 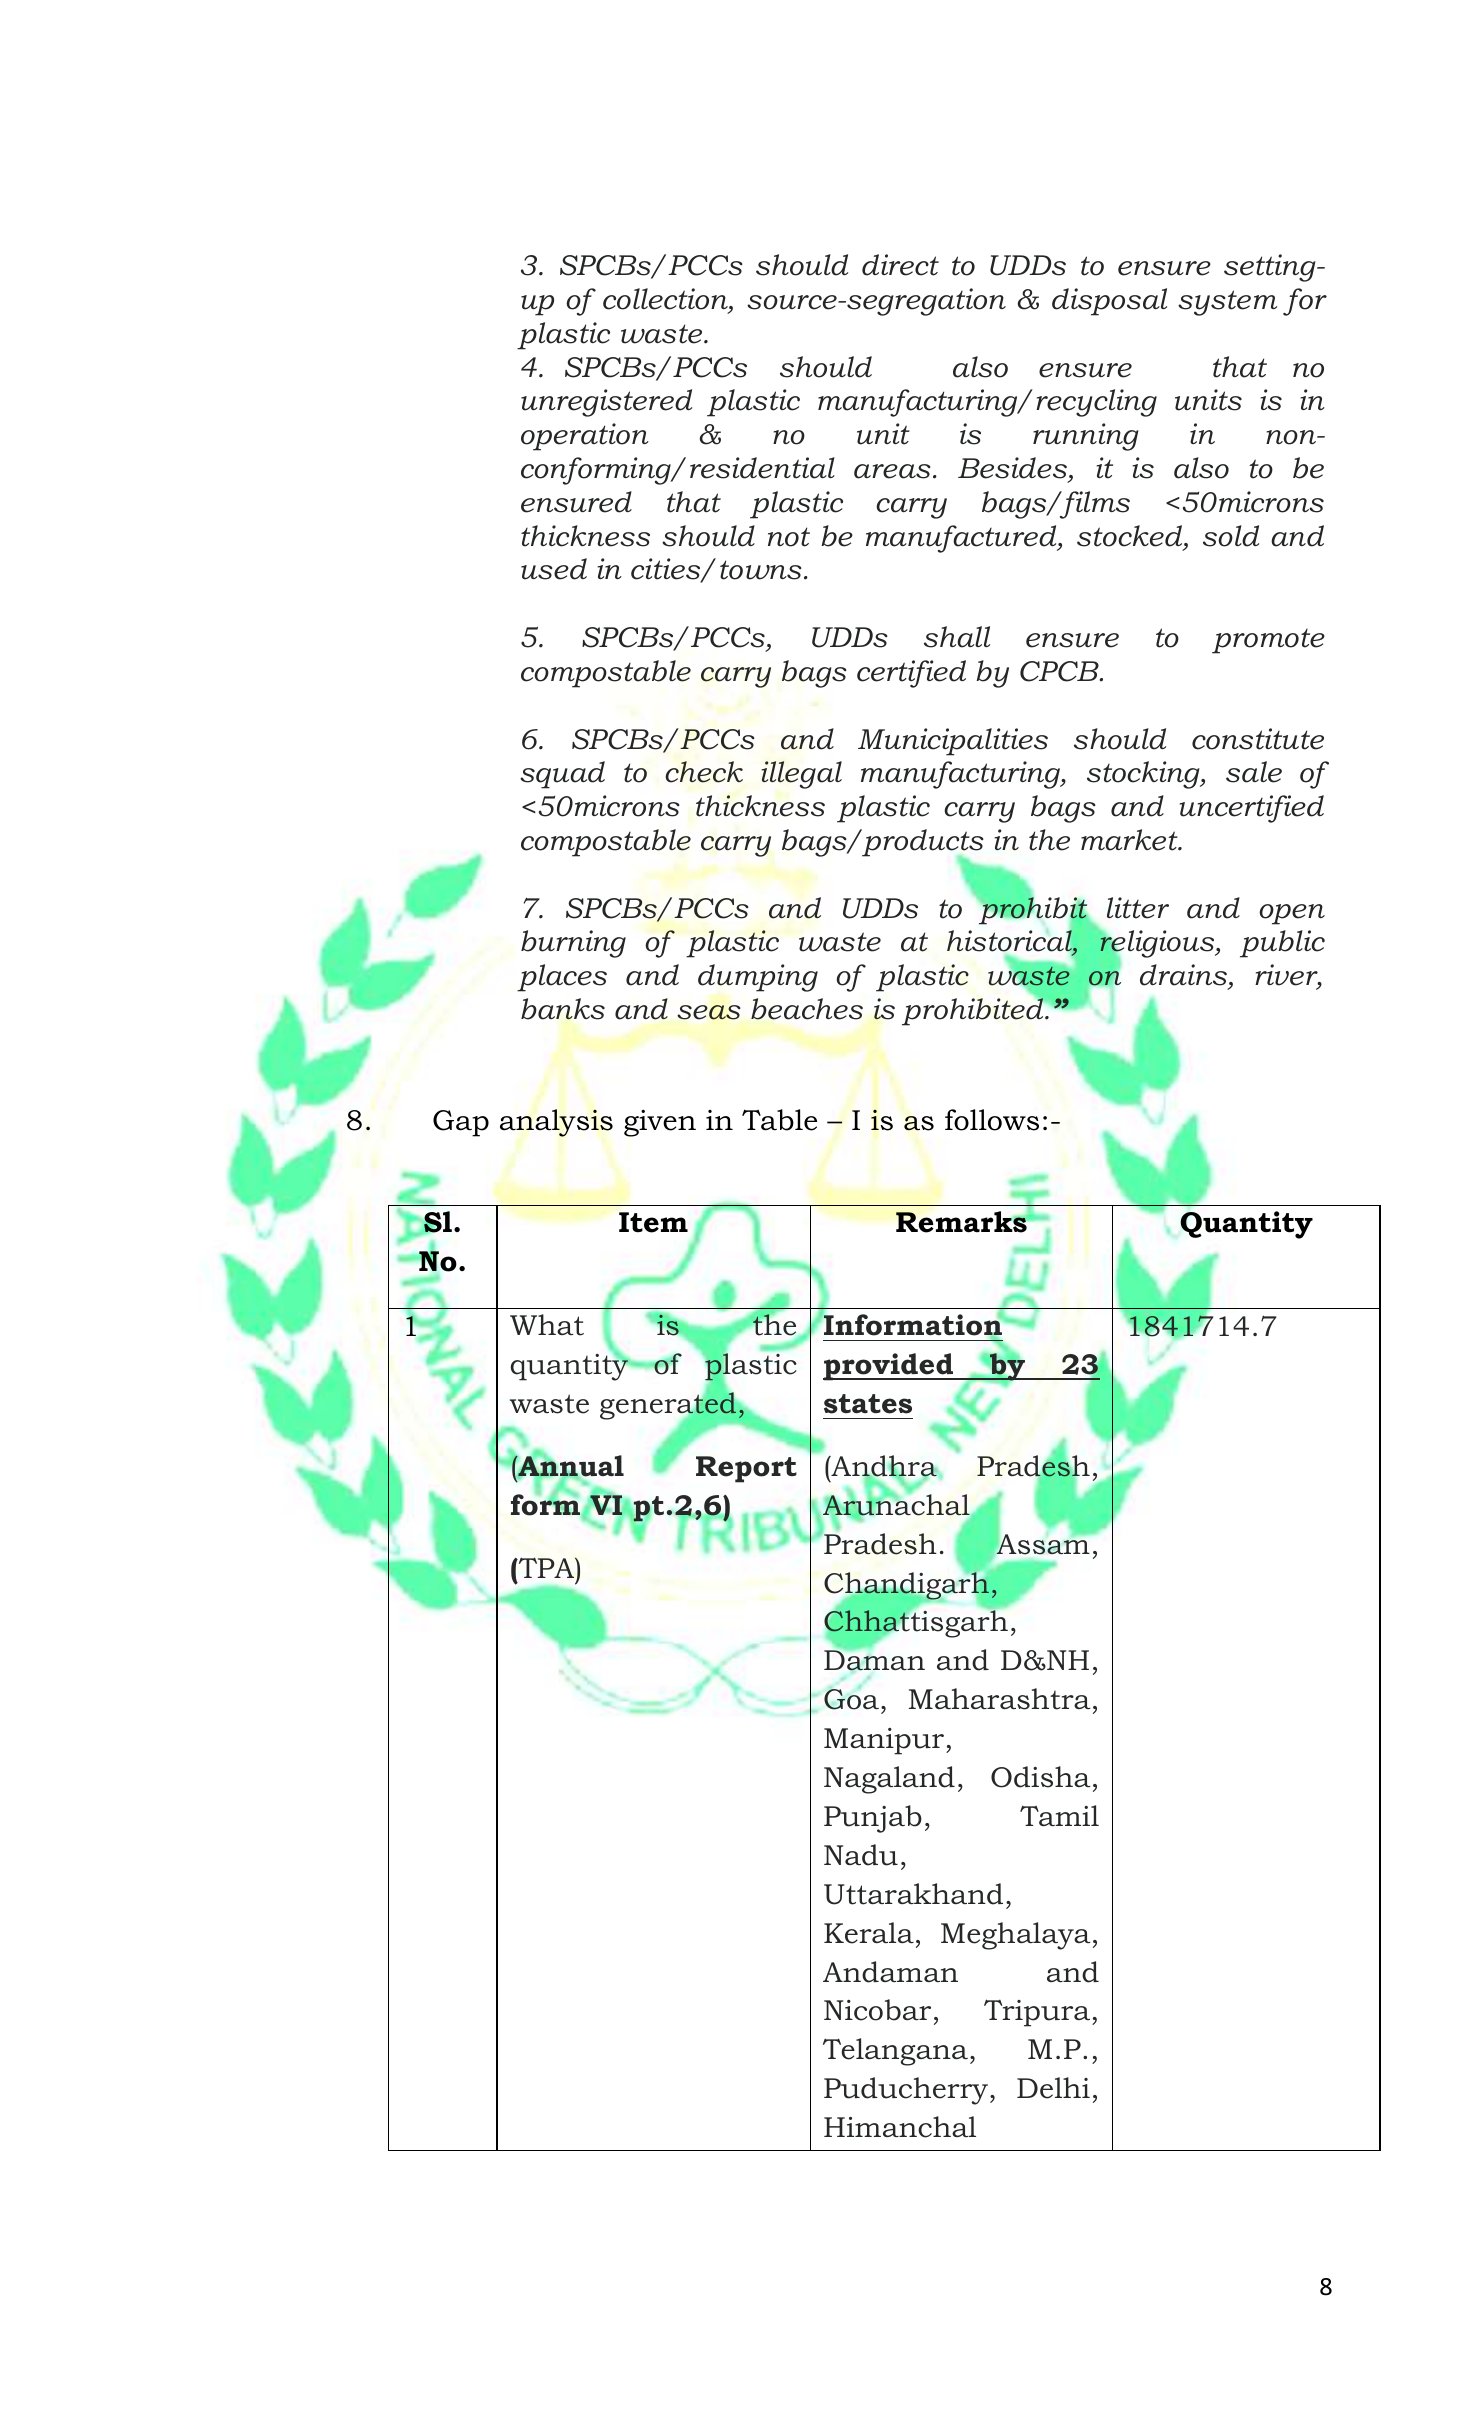 What do you see at coordinates (1227, 303) in the document?
I see `system` at bounding box center [1227, 303].
